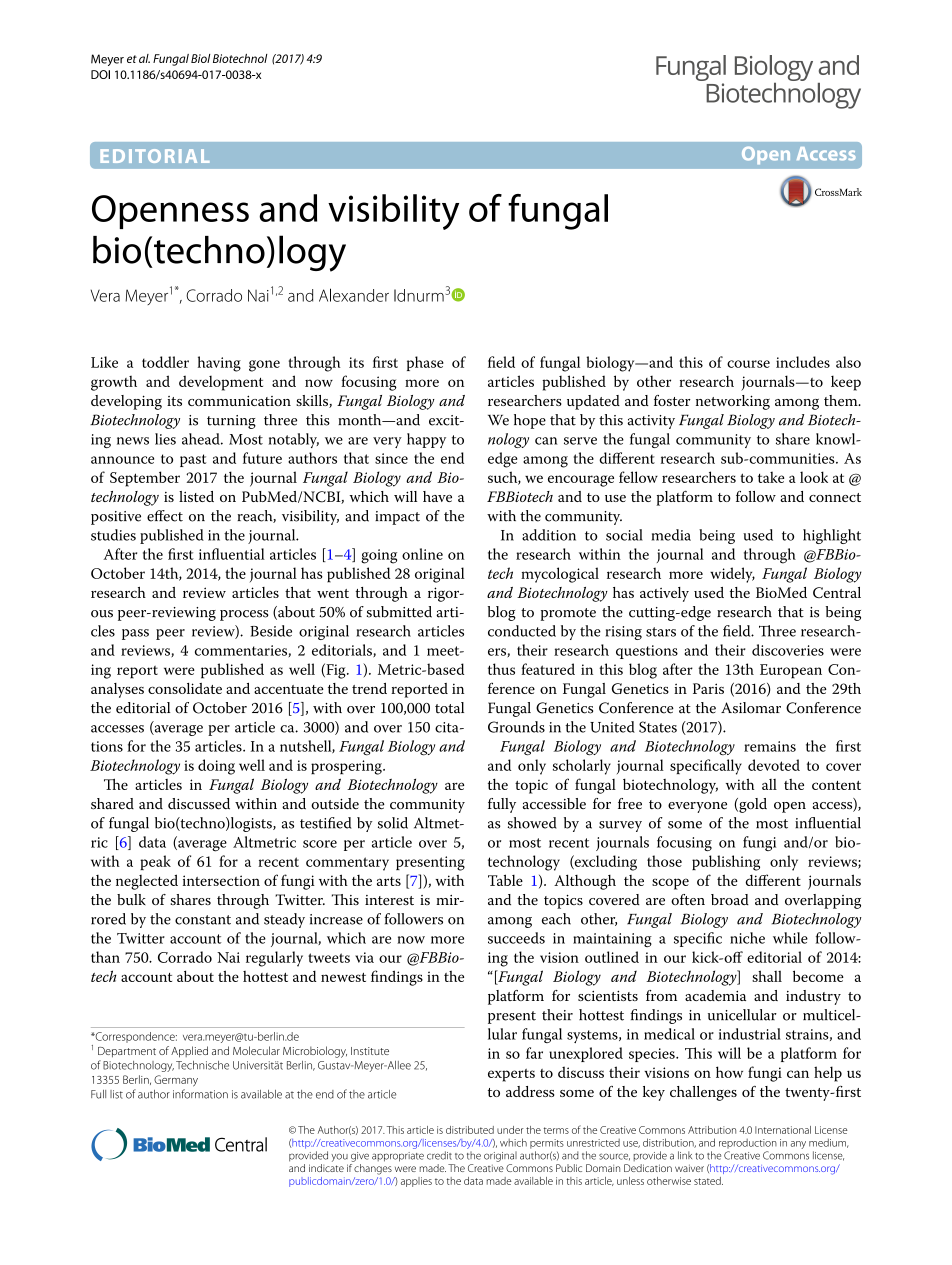  I want to click on credit, so click(439, 1155).
